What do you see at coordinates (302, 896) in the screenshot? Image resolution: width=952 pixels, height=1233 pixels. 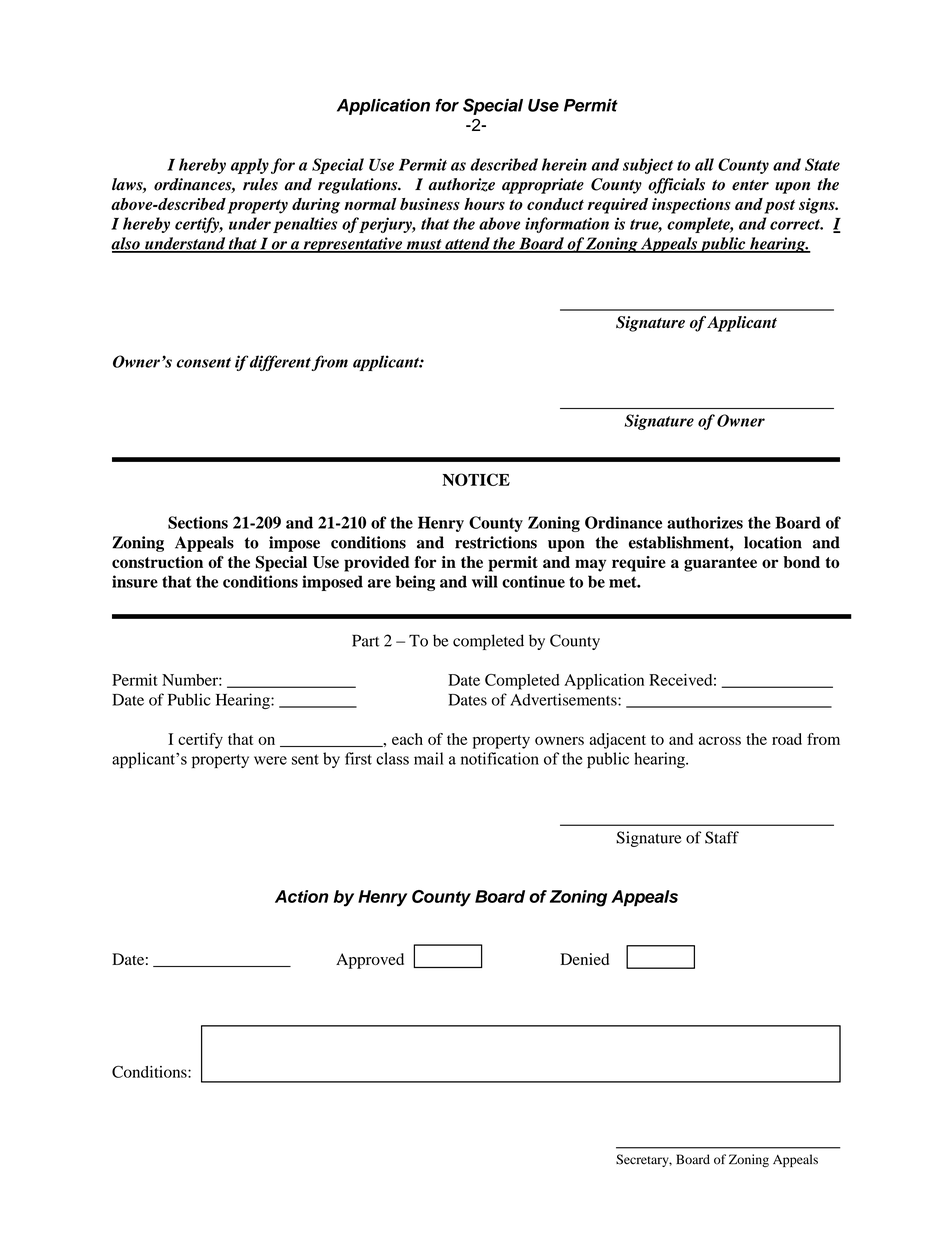 I see `Action` at bounding box center [302, 896].
